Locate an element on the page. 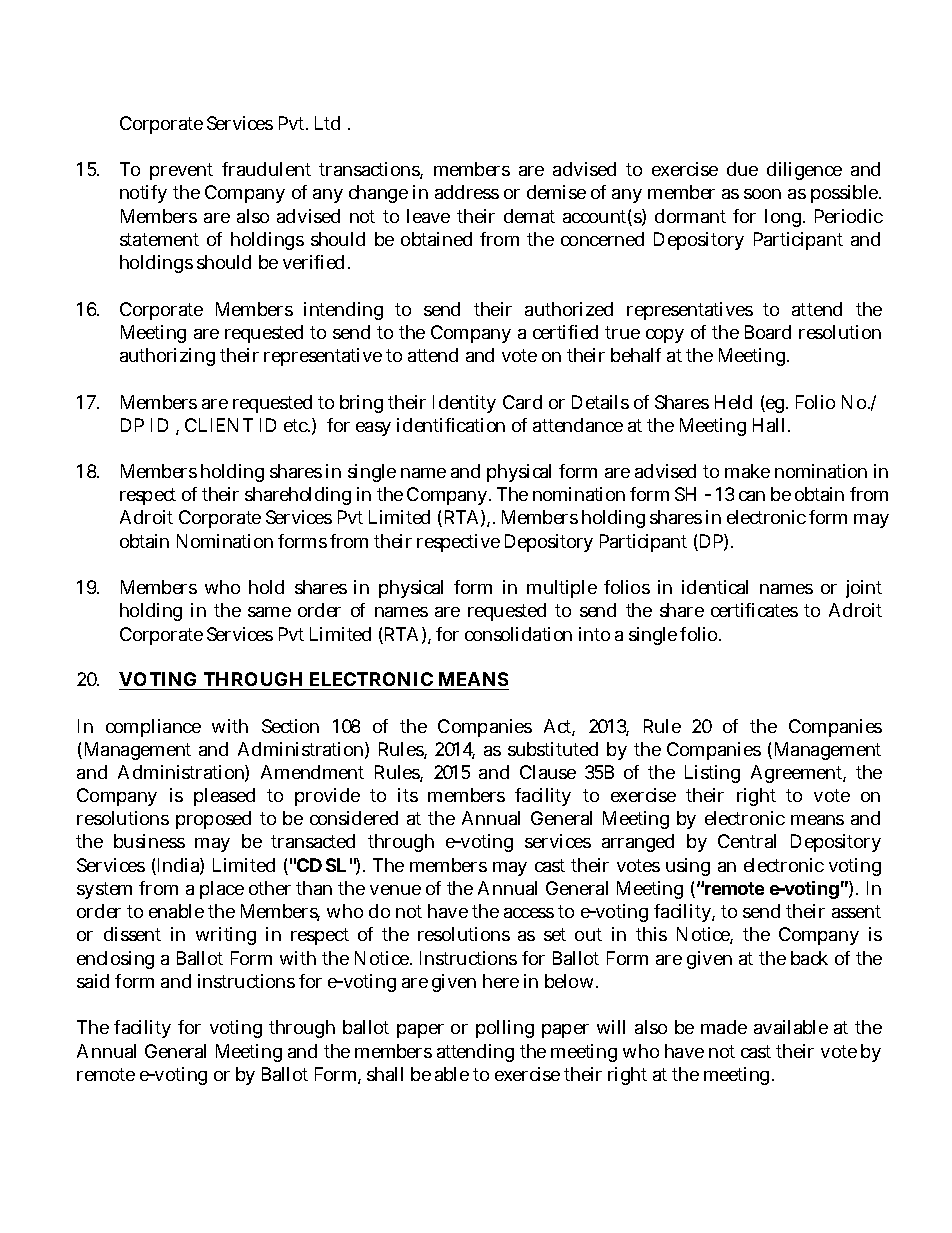  address is located at coordinates (467, 192).
